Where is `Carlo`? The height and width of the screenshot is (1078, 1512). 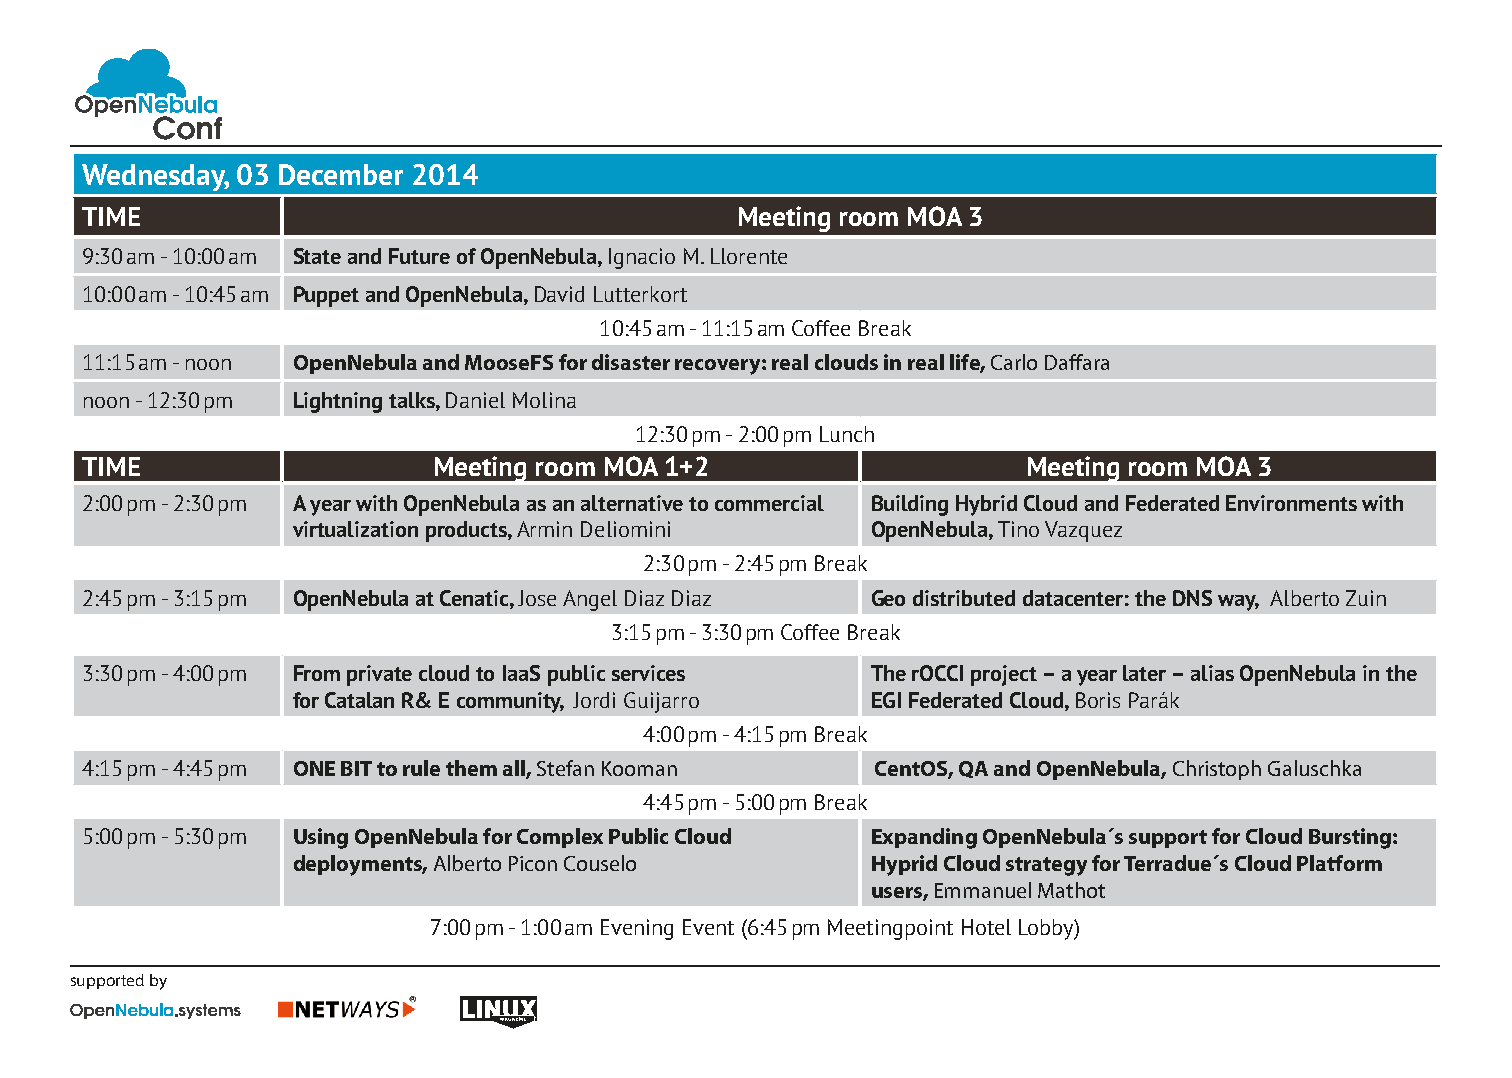
Carlo is located at coordinates (1014, 362).
